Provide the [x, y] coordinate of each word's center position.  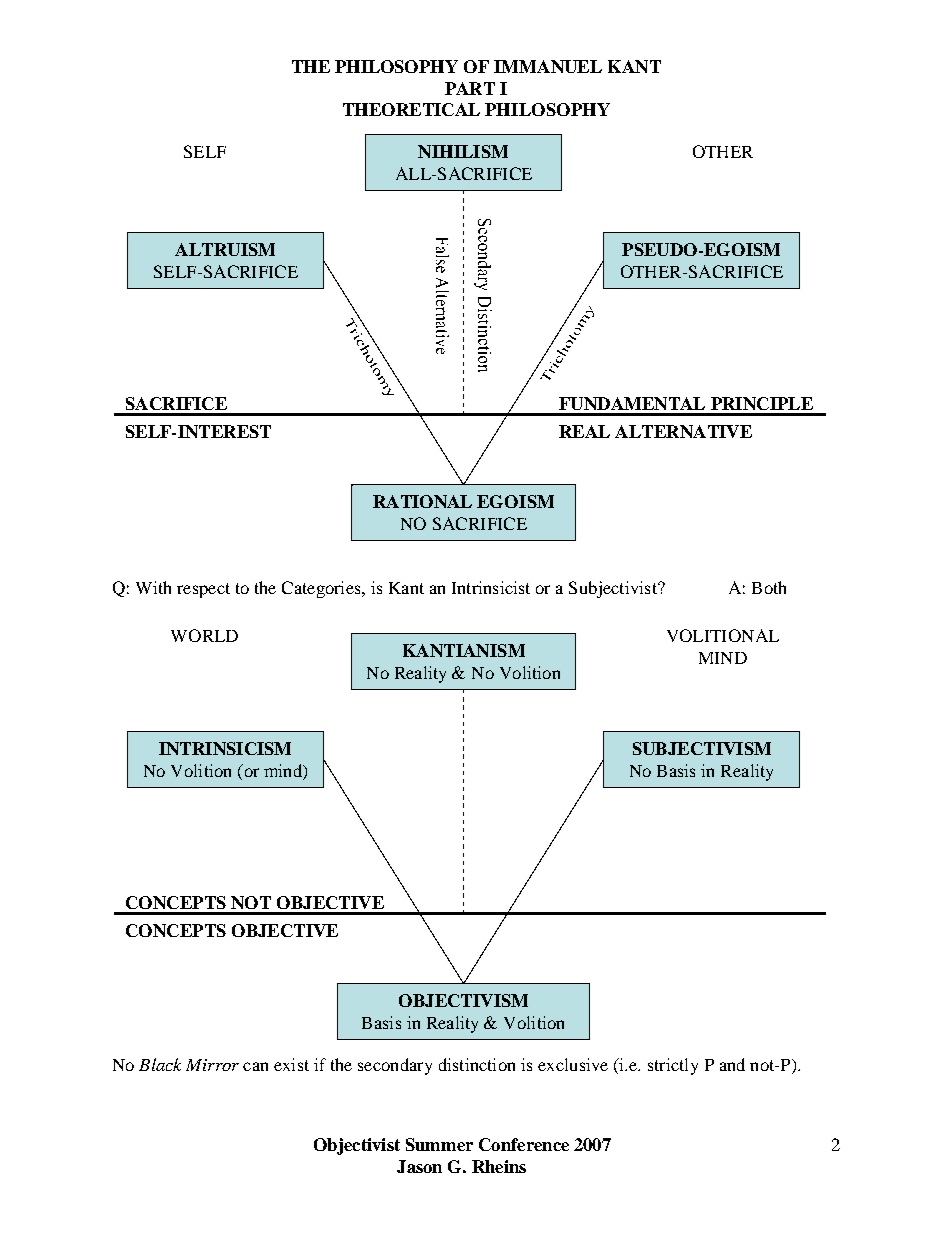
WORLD [204, 635]
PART [470, 88]
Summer [439, 1144]
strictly [673, 1066]
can [255, 1066]
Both [769, 587]
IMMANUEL [548, 66]
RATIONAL [422, 501]
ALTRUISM [225, 249]
